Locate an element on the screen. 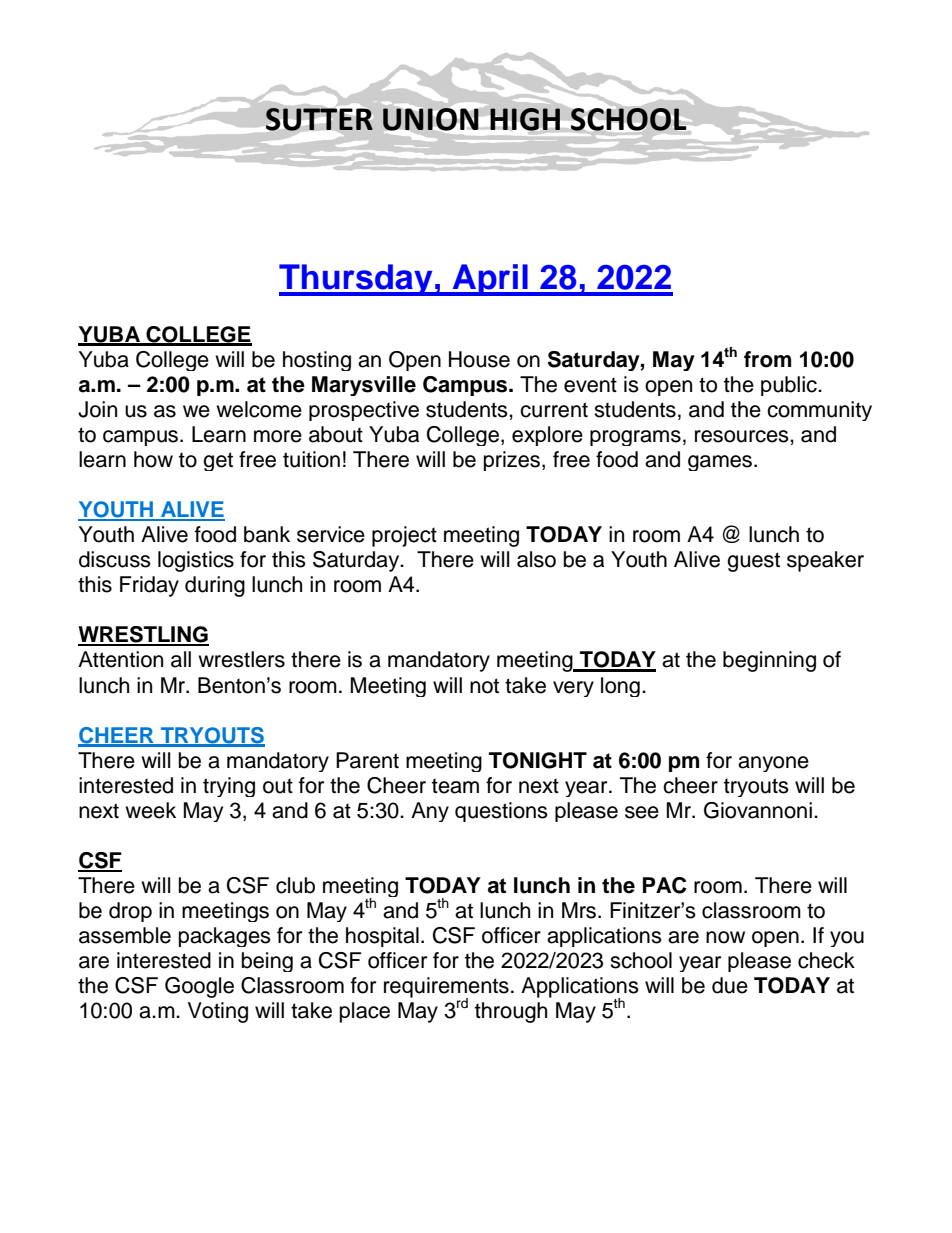 This screenshot has width=952, height=1233. guest is located at coordinates (753, 562).
